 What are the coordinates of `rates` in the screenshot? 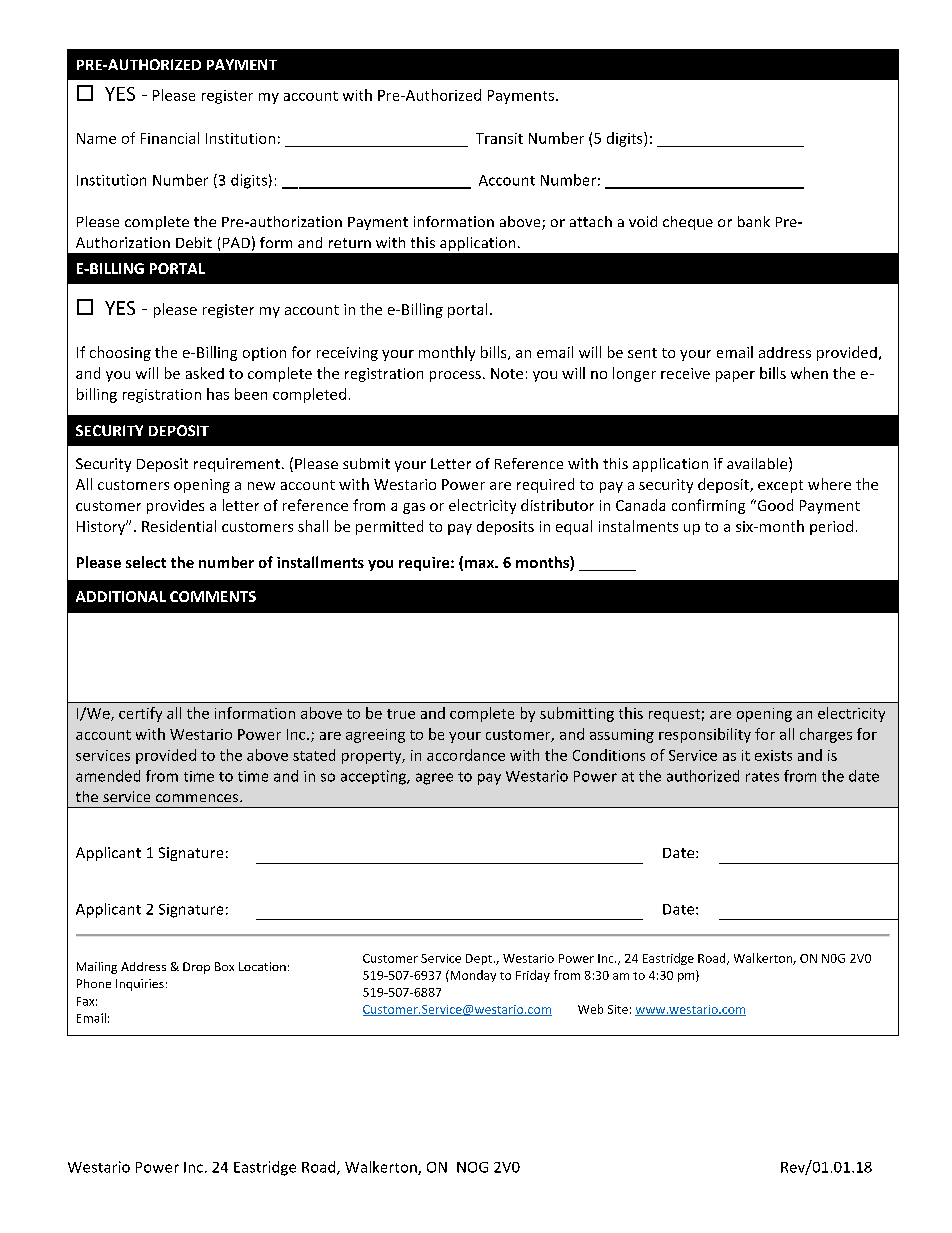 It's located at (762, 777).
